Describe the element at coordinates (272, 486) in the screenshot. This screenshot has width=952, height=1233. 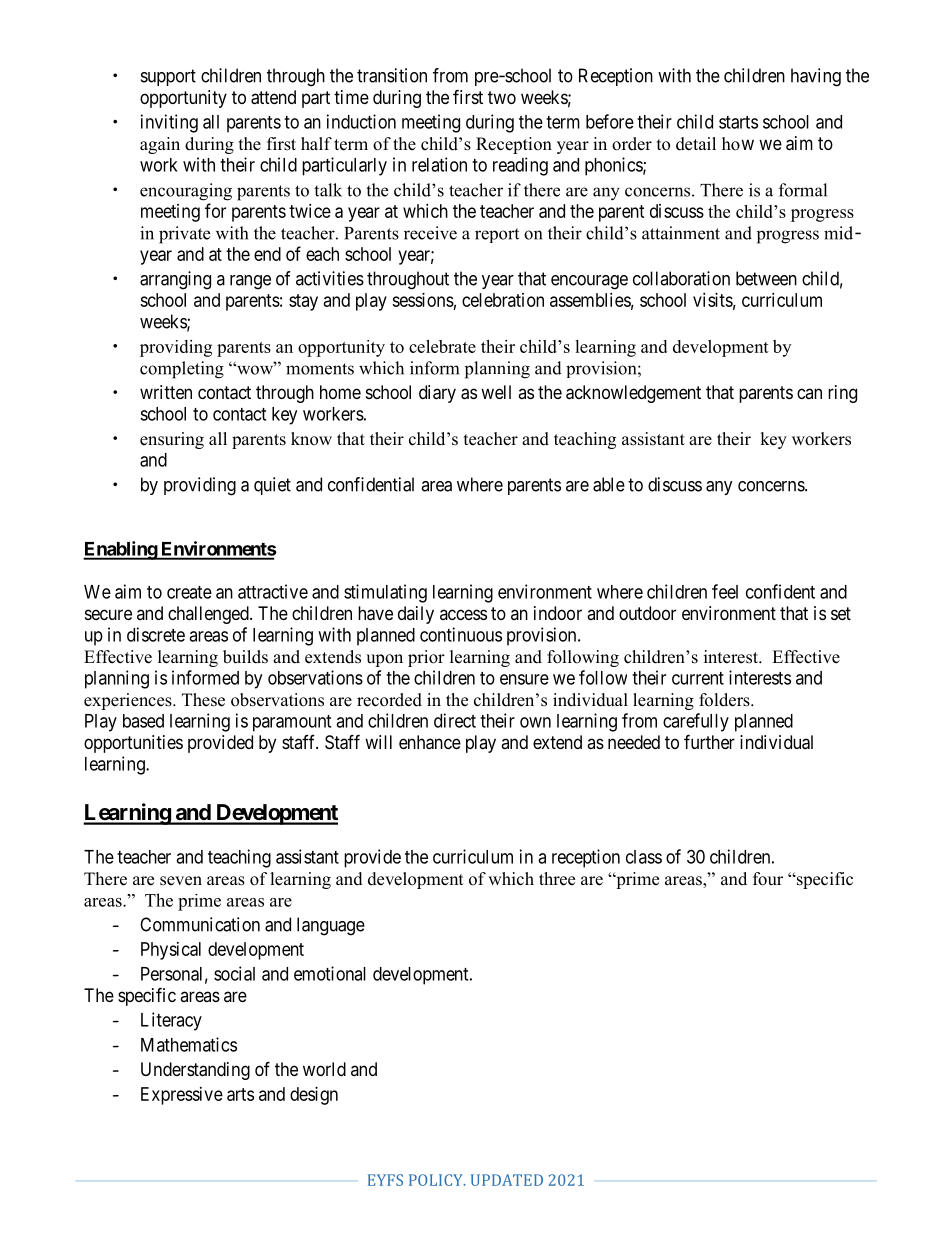
I see `quiet` at that location.
